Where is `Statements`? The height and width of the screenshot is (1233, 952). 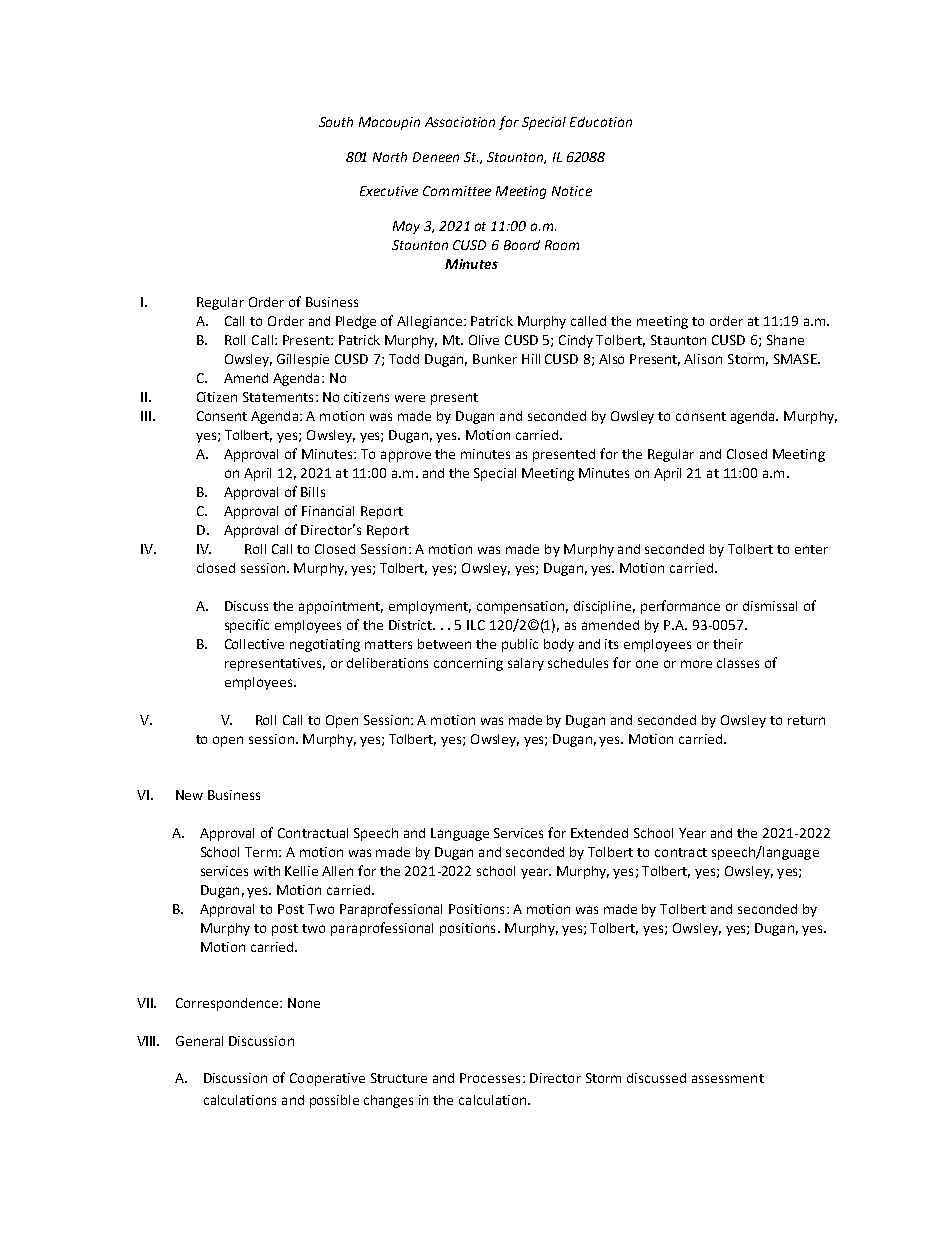 Statements is located at coordinates (278, 397).
